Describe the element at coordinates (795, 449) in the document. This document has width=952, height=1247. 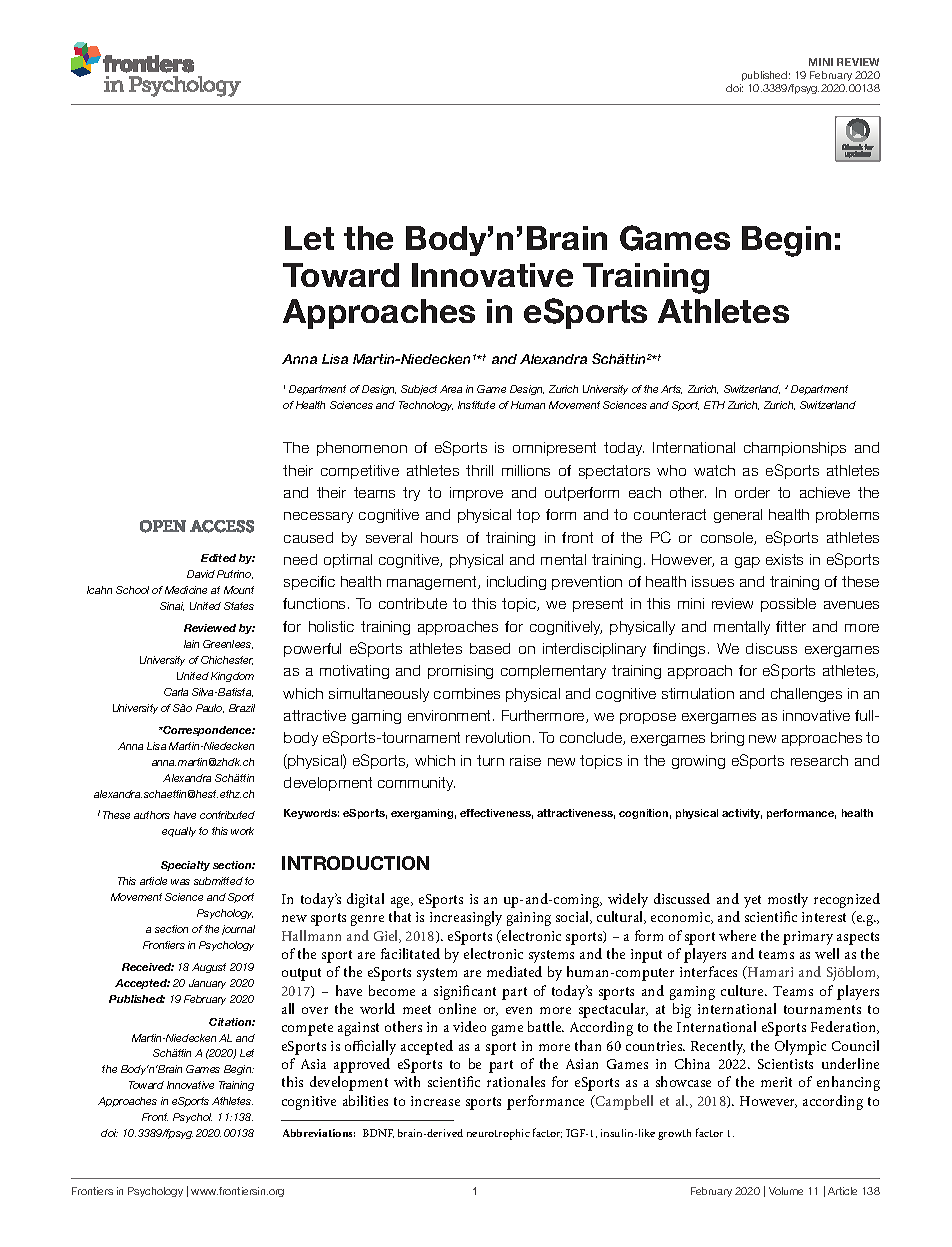
I see `championships` at that location.
